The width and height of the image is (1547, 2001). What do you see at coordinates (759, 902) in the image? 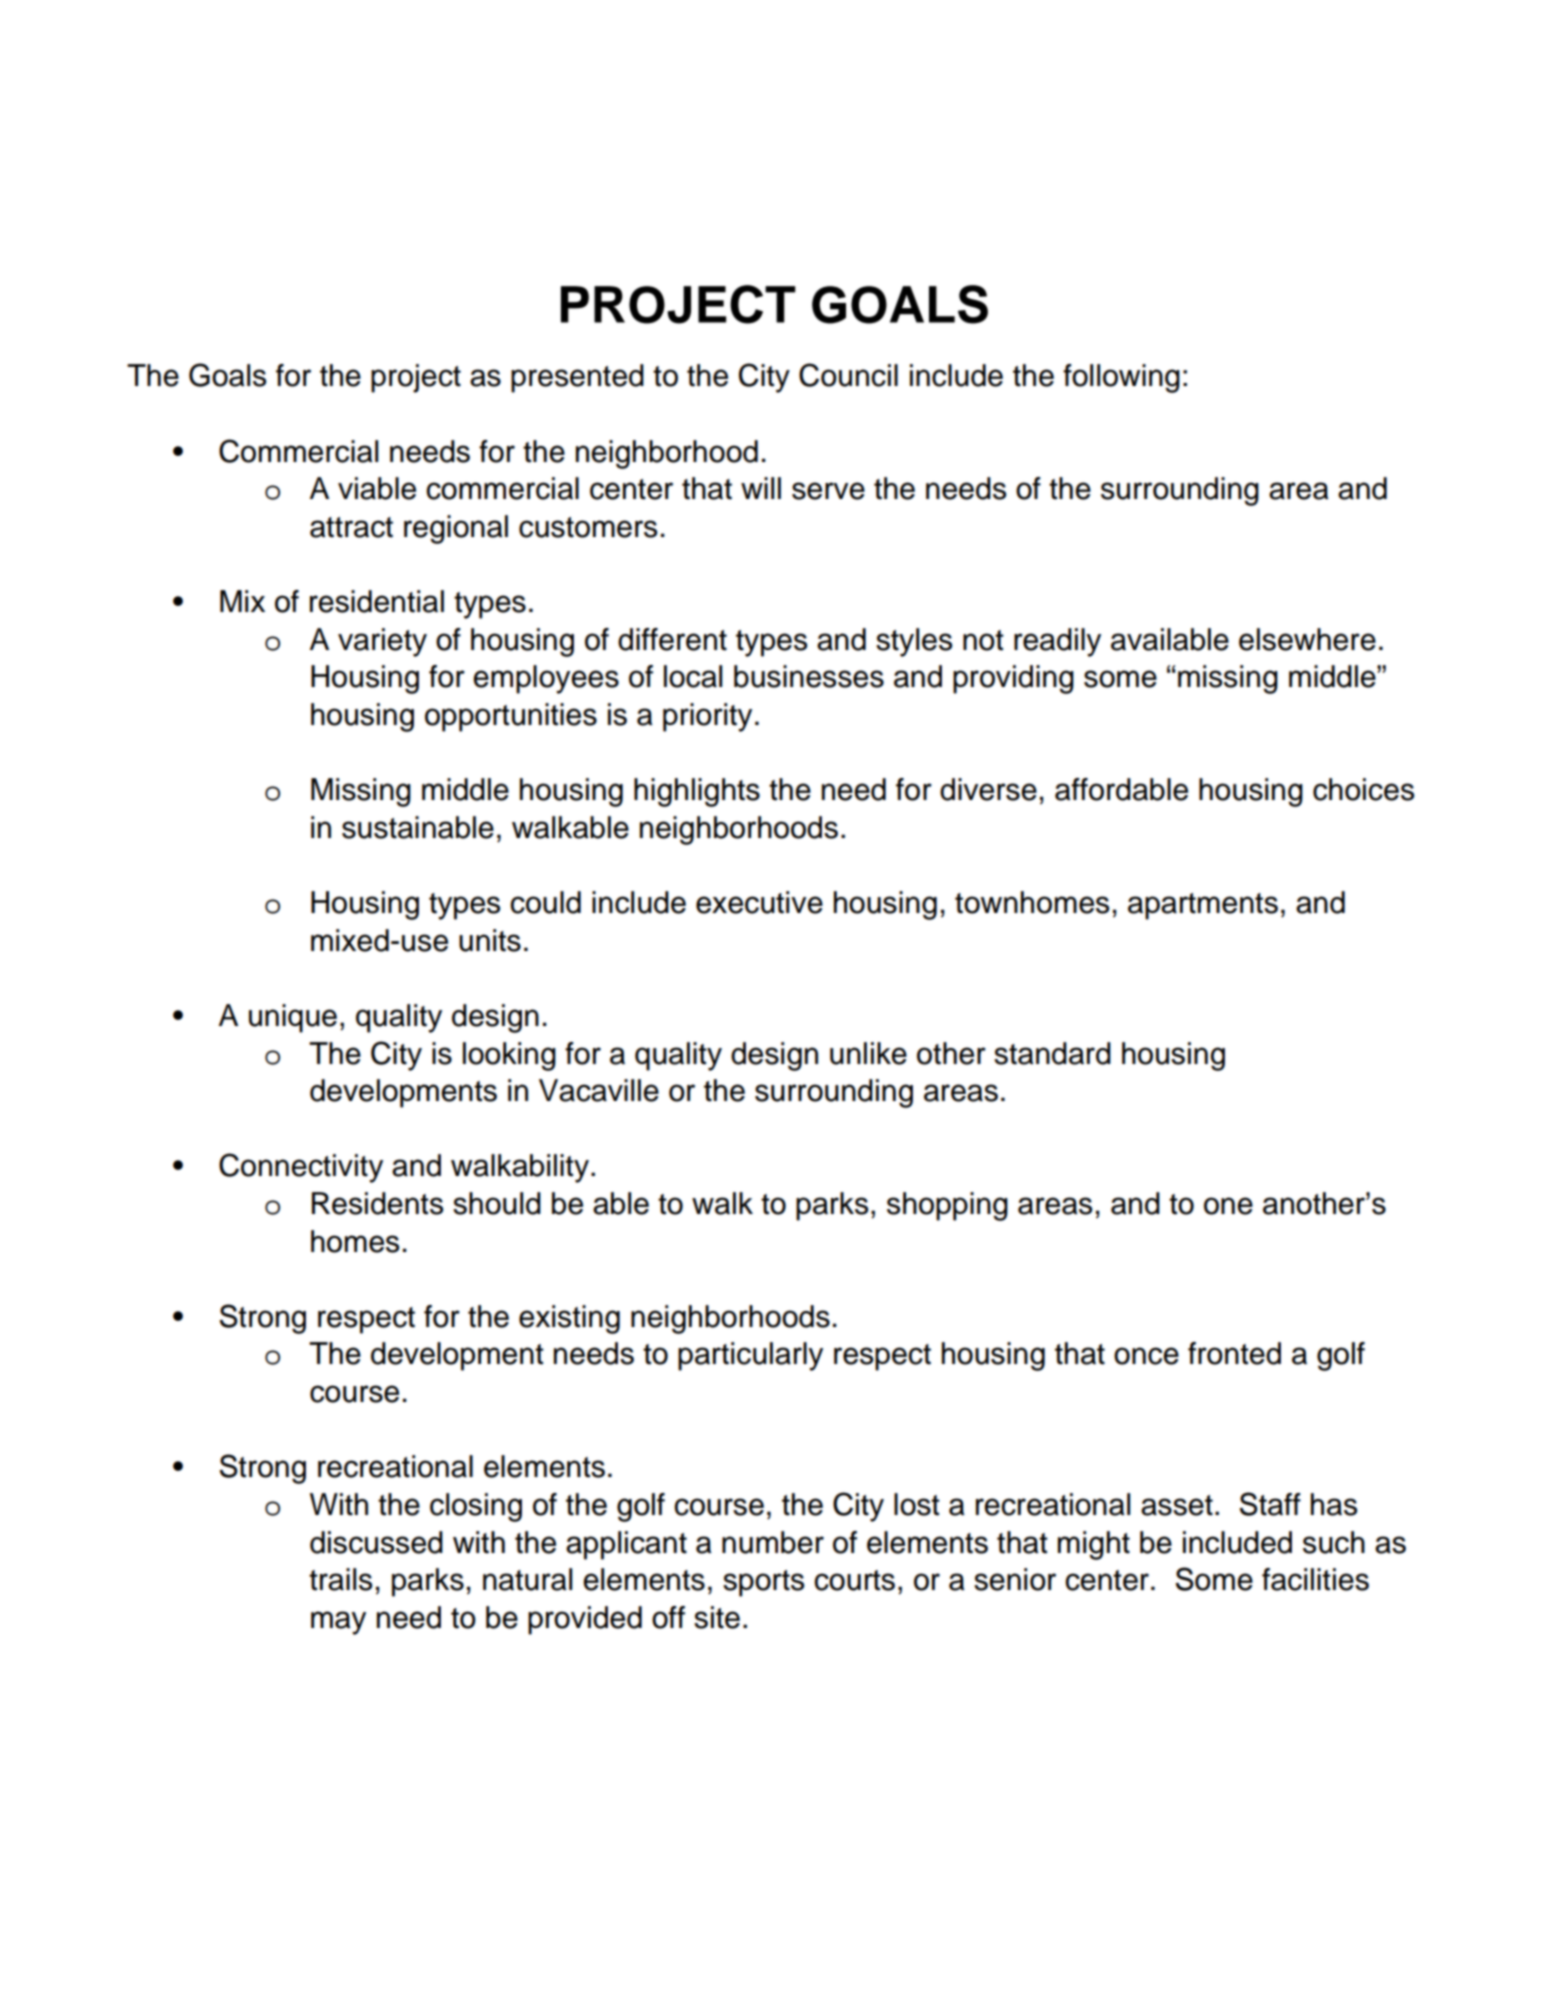
I see `executive` at bounding box center [759, 902].
